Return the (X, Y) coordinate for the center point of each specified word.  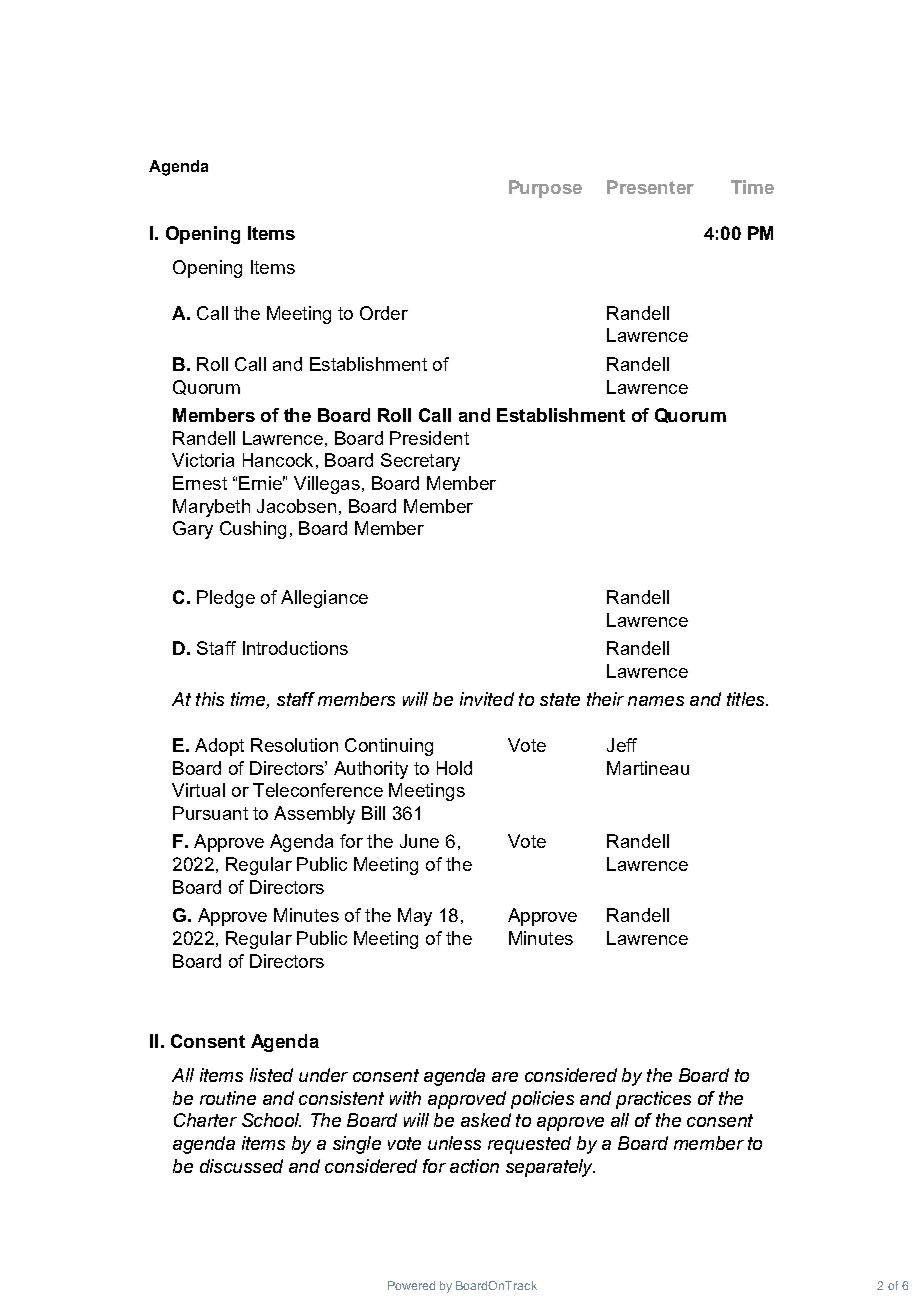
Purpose (545, 189)
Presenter (650, 187)
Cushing (253, 530)
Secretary (420, 462)
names (656, 701)
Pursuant (210, 813)
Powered (411, 1285)
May (415, 917)
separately (550, 1168)
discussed (241, 1166)
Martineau (648, 768)
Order (384, 313)
